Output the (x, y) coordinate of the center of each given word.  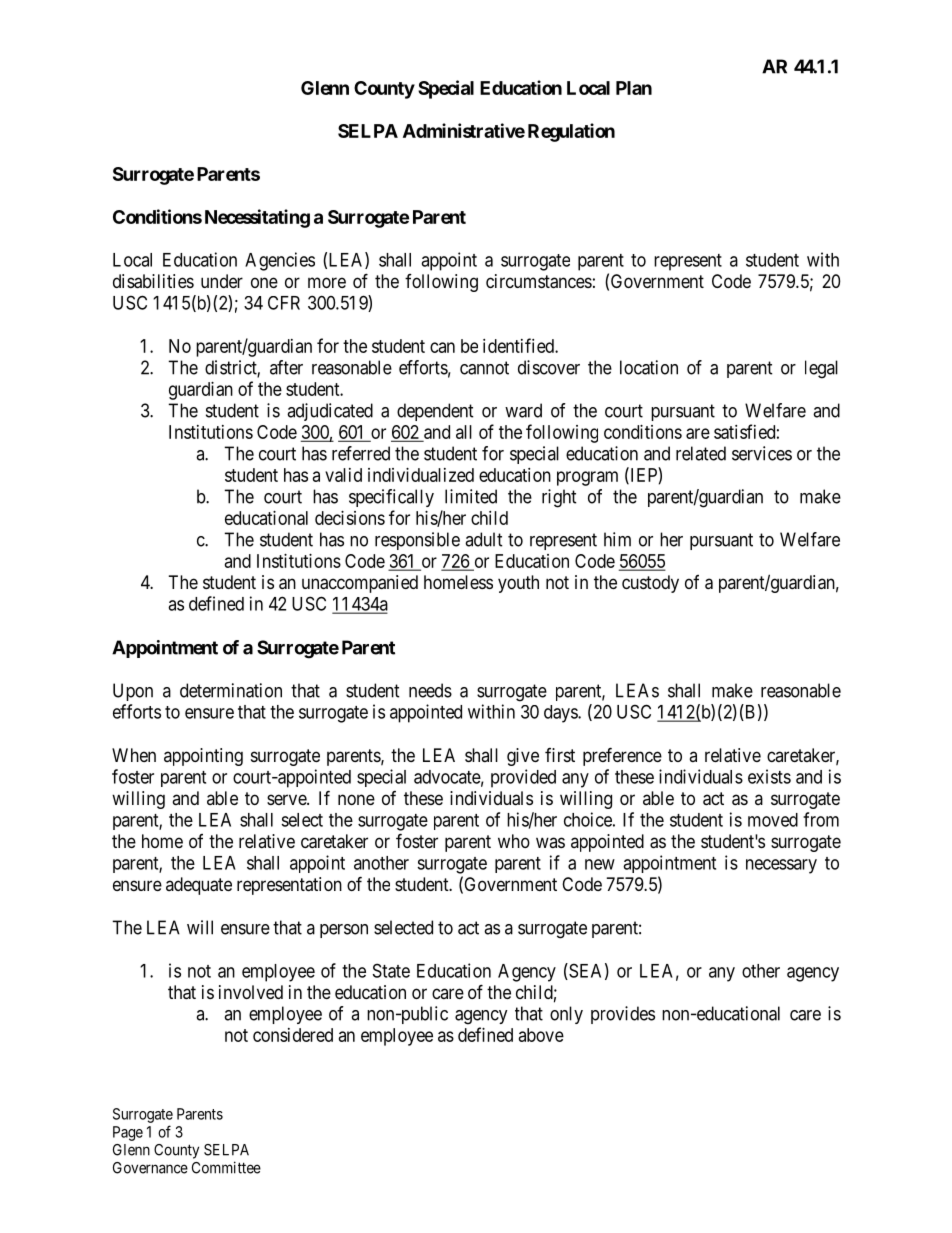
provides (623, 1015)
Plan (634, 88)
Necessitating (257, 218)
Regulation (571, 132)
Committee (226, 1167)
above (541, 1035)
